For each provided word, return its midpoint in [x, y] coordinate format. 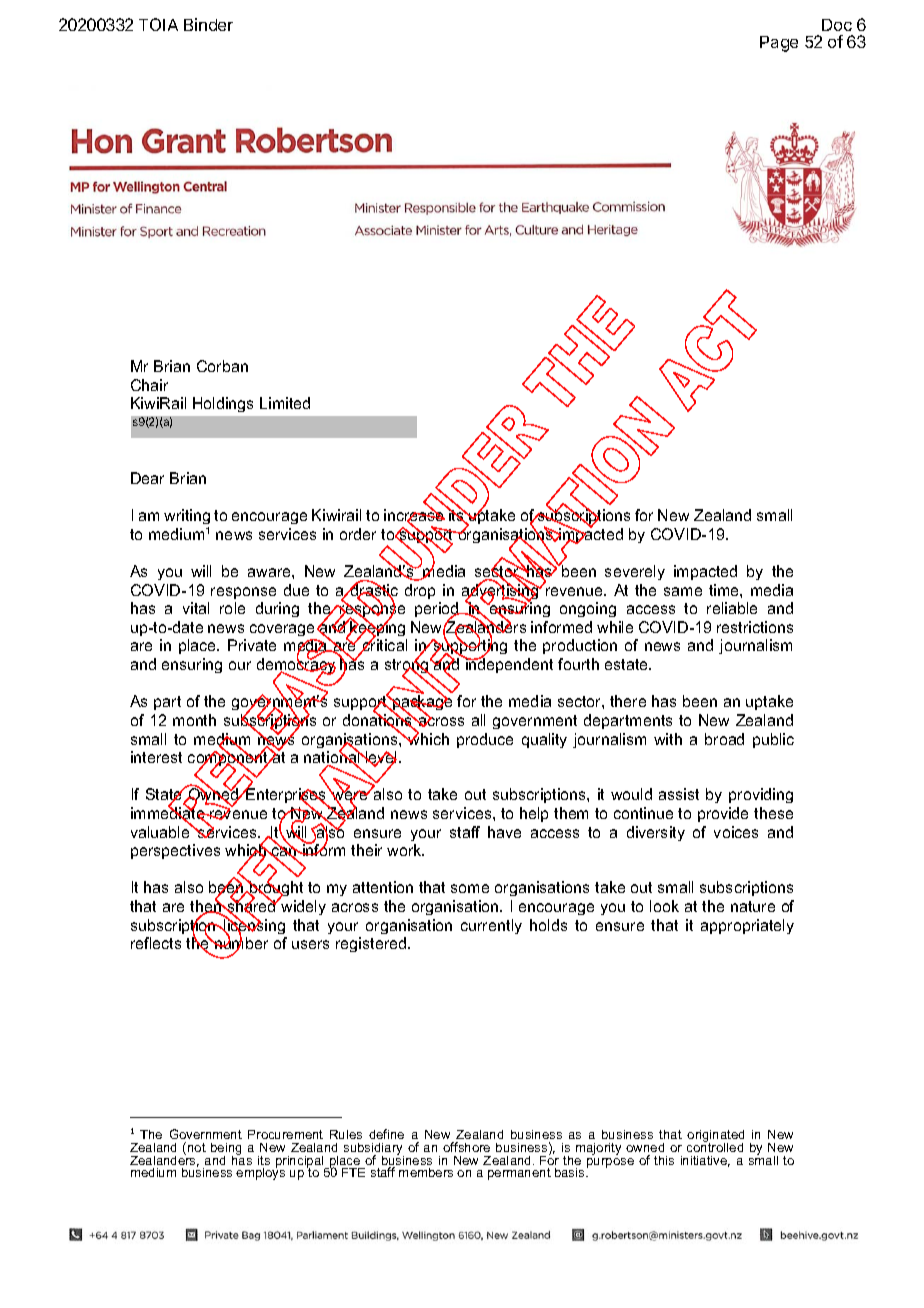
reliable [732, 608]
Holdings [223, 404]
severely [635, 572]
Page [779, 44]
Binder [208, 24]
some [470, 888]
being [226, 1150]
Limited [285, 403]
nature [753, 906]
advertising [501, 592]
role [232, 608]
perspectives [175, 851]
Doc [837, 25]
